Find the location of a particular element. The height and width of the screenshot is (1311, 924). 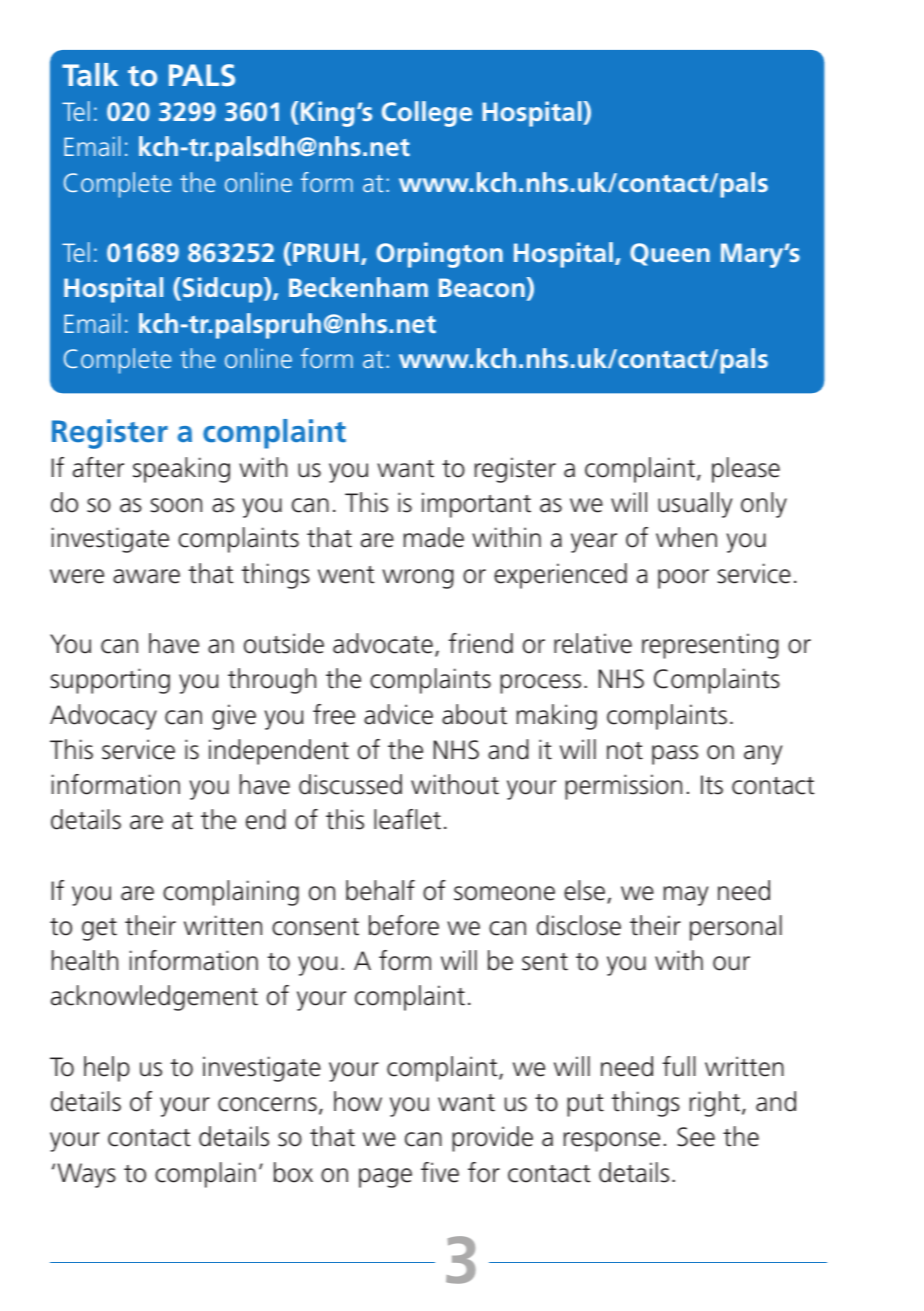

Ways is located at coordinates (86, 1175).
